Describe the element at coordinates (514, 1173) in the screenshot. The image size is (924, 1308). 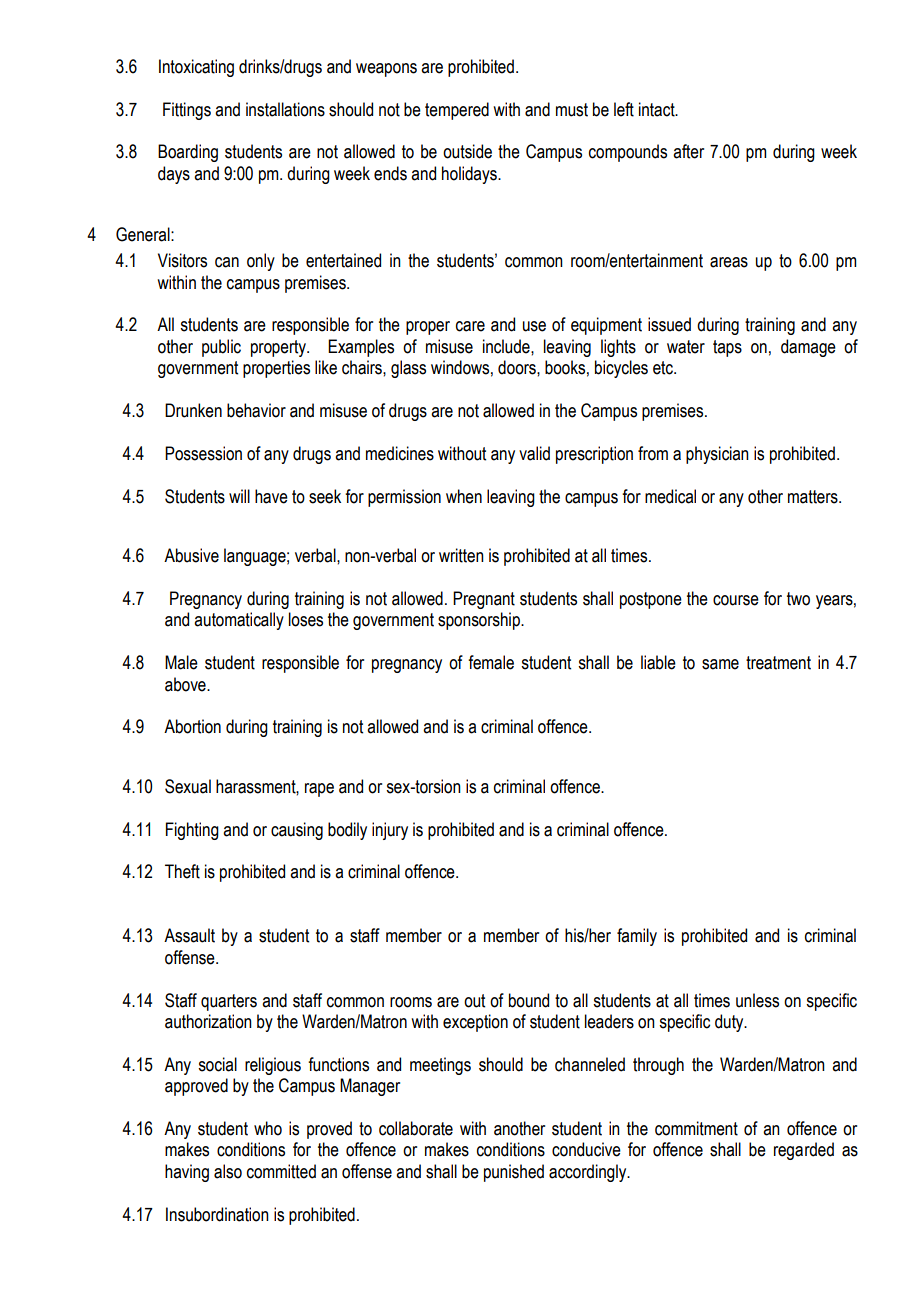
I see `punished` at that location.
